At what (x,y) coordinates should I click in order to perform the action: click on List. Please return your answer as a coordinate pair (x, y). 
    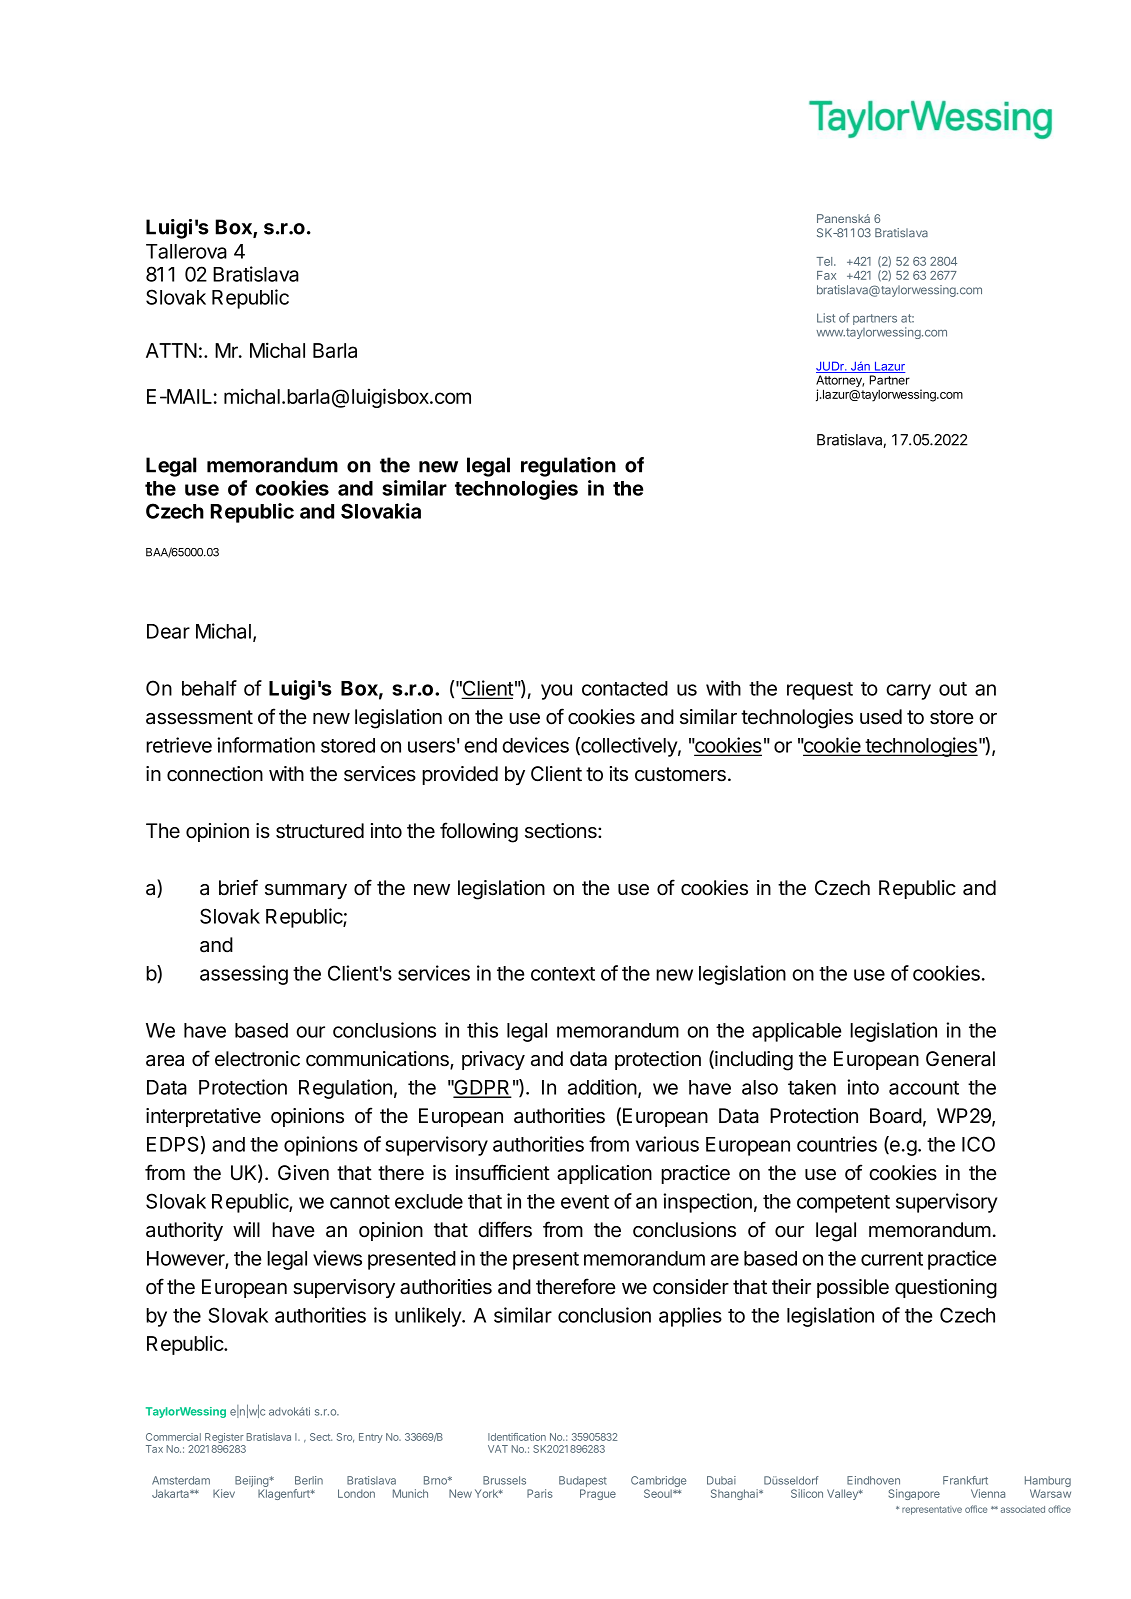
    Looking at the image, I should click on (826, 318).
